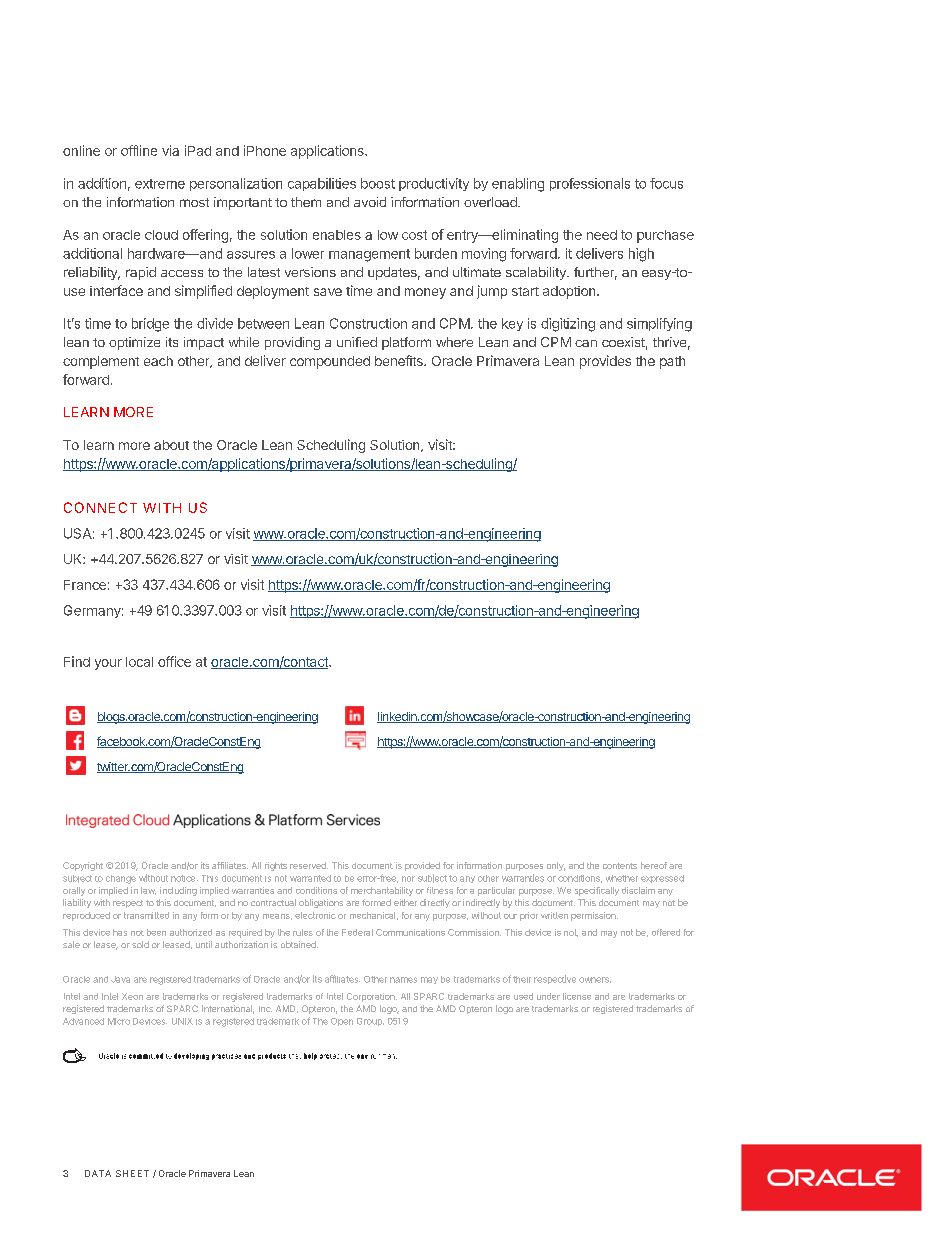  What do you see at coordinates (370, 1022) in the page?
I see `Group` at bounding box center [370, 1022].
